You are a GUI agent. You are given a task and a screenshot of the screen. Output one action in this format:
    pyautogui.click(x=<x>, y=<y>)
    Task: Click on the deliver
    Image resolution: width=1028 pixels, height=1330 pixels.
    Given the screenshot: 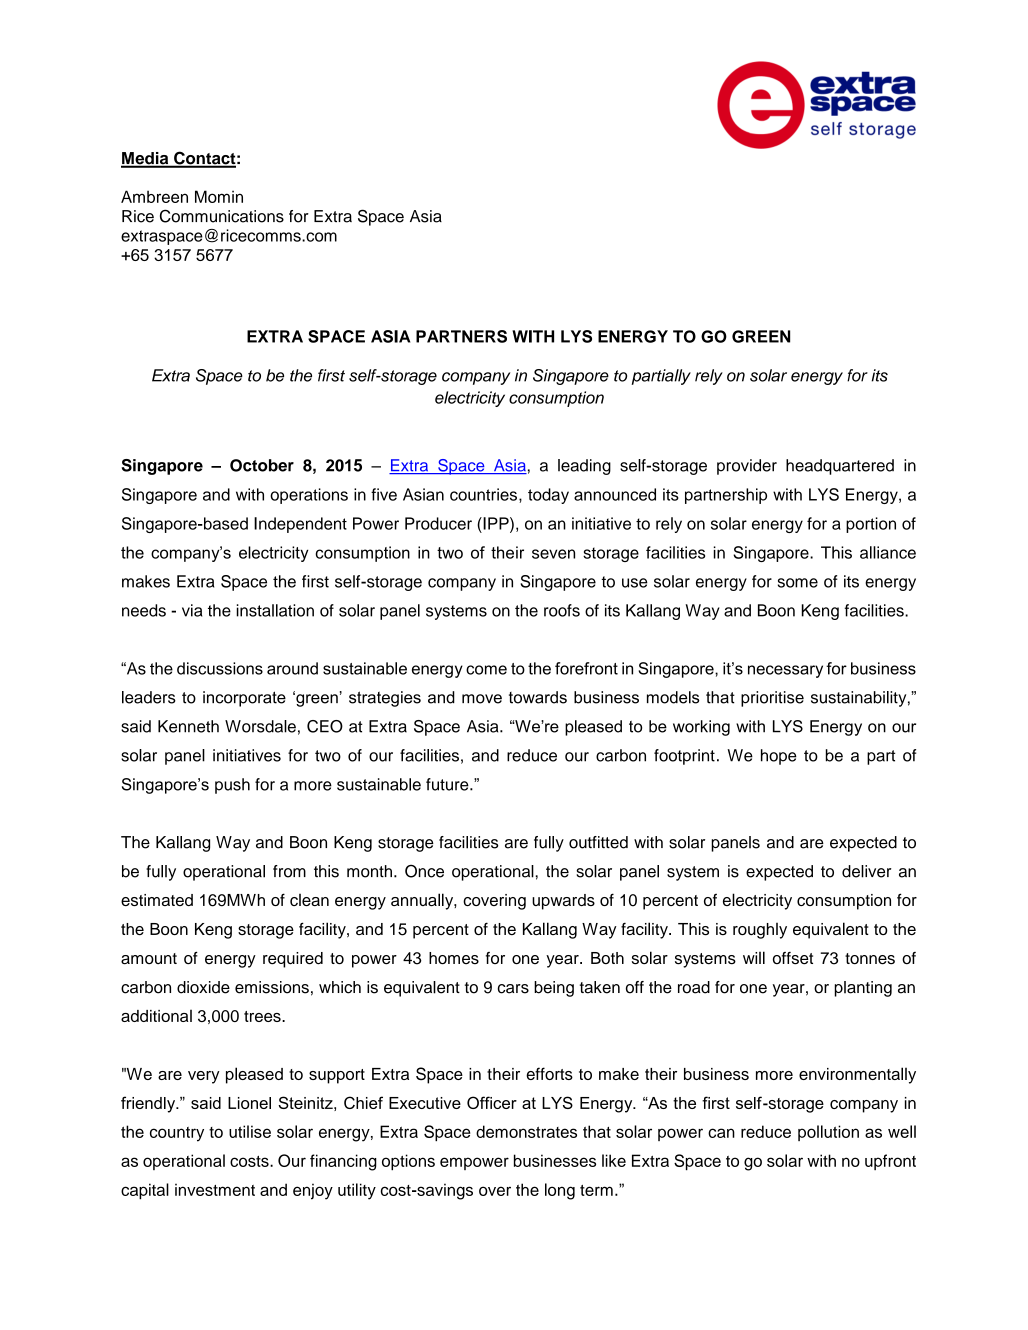 What is the action you would take?
    pyautogui.click(x=867, y=871)
